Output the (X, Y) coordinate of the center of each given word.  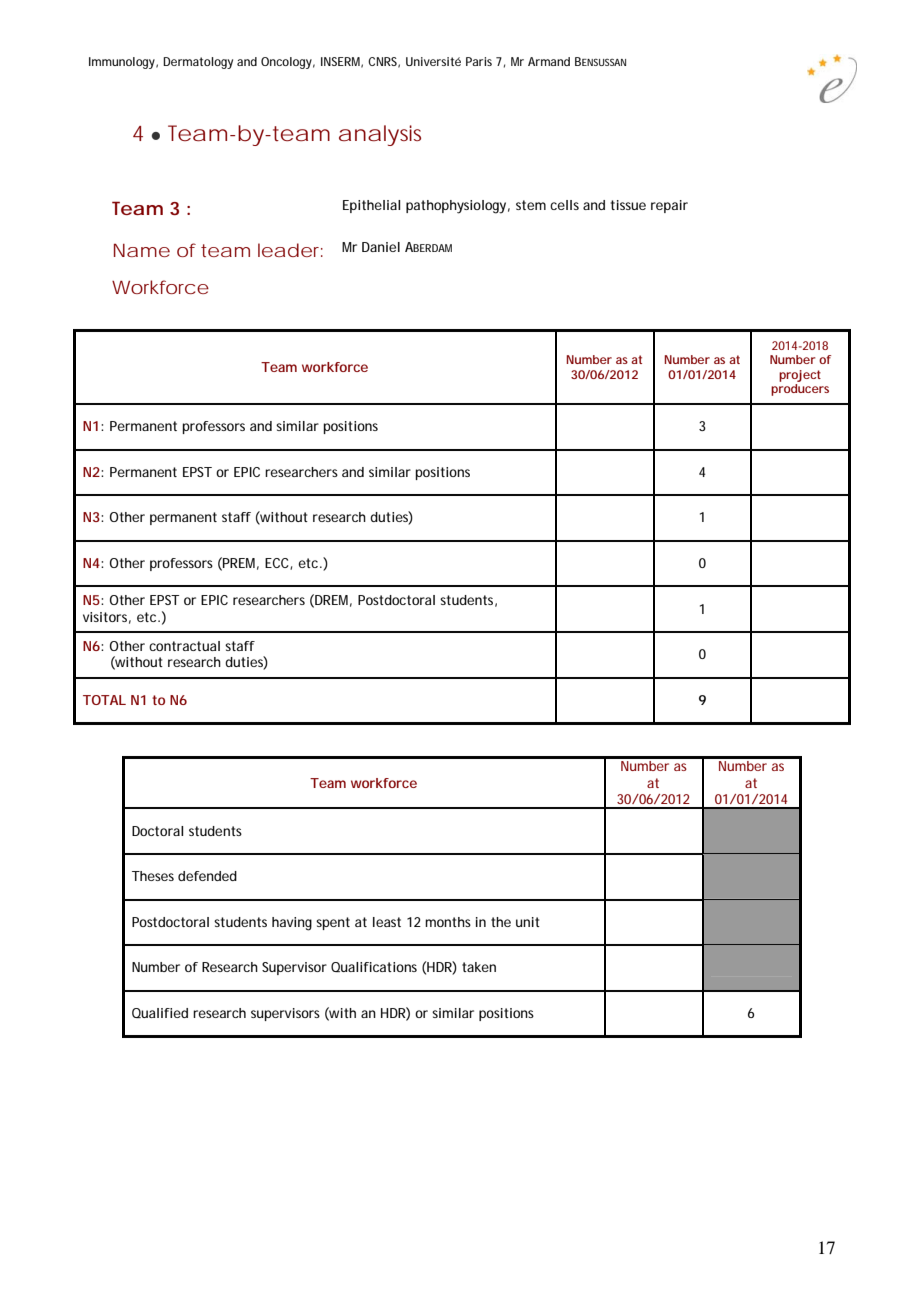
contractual (184, 646)
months (448, 922)
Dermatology (198, 63)
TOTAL (104, 700)
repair (669, 206)
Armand (549, 61)
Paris (479, 61)
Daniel (381, 247)
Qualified (160, 1013)
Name (142, 250)
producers (800, 390)
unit (528, 922)
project (800, 376)
